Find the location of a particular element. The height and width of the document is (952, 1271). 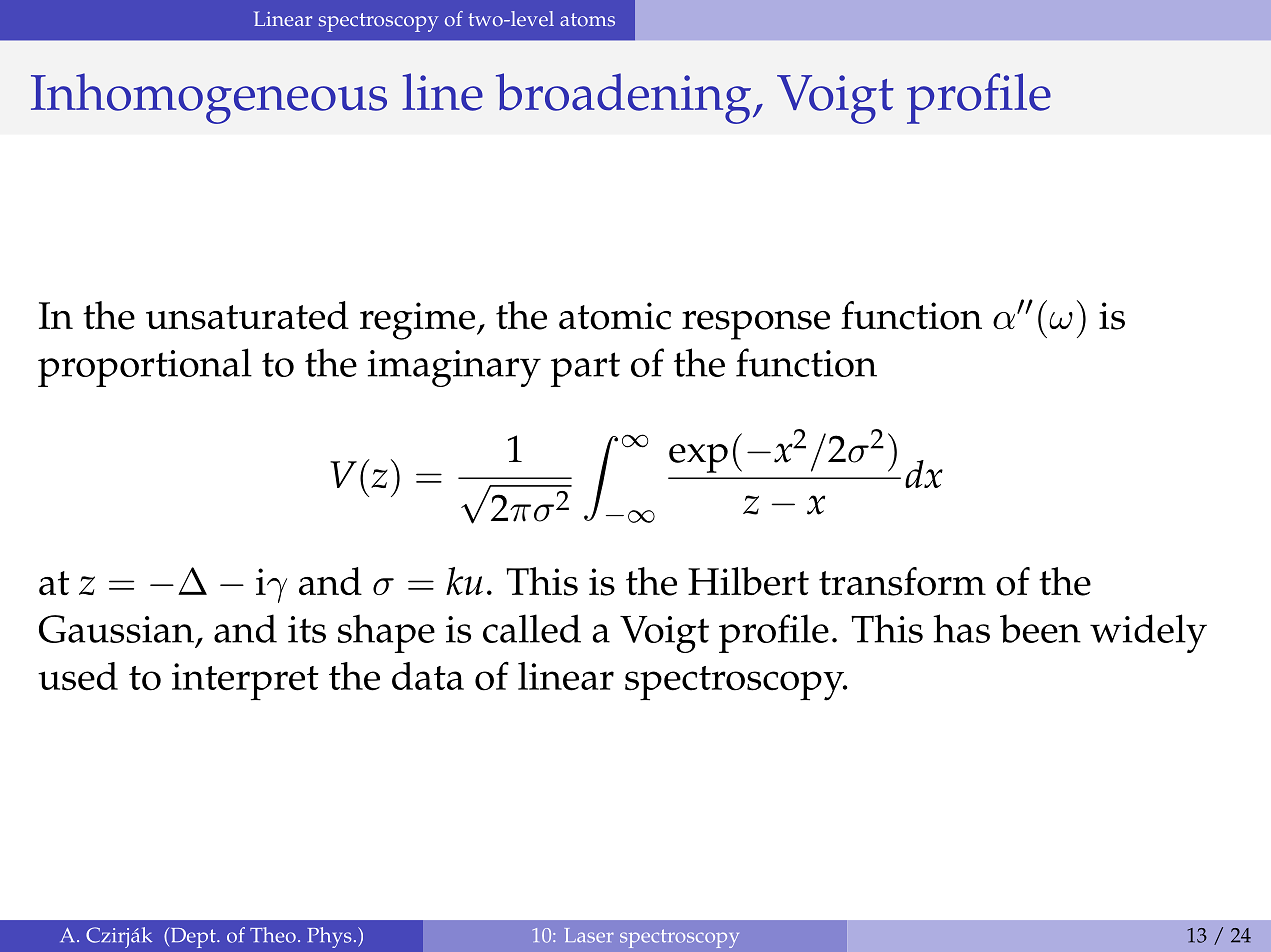

unsaturated is located at coordinates (247, 315).
